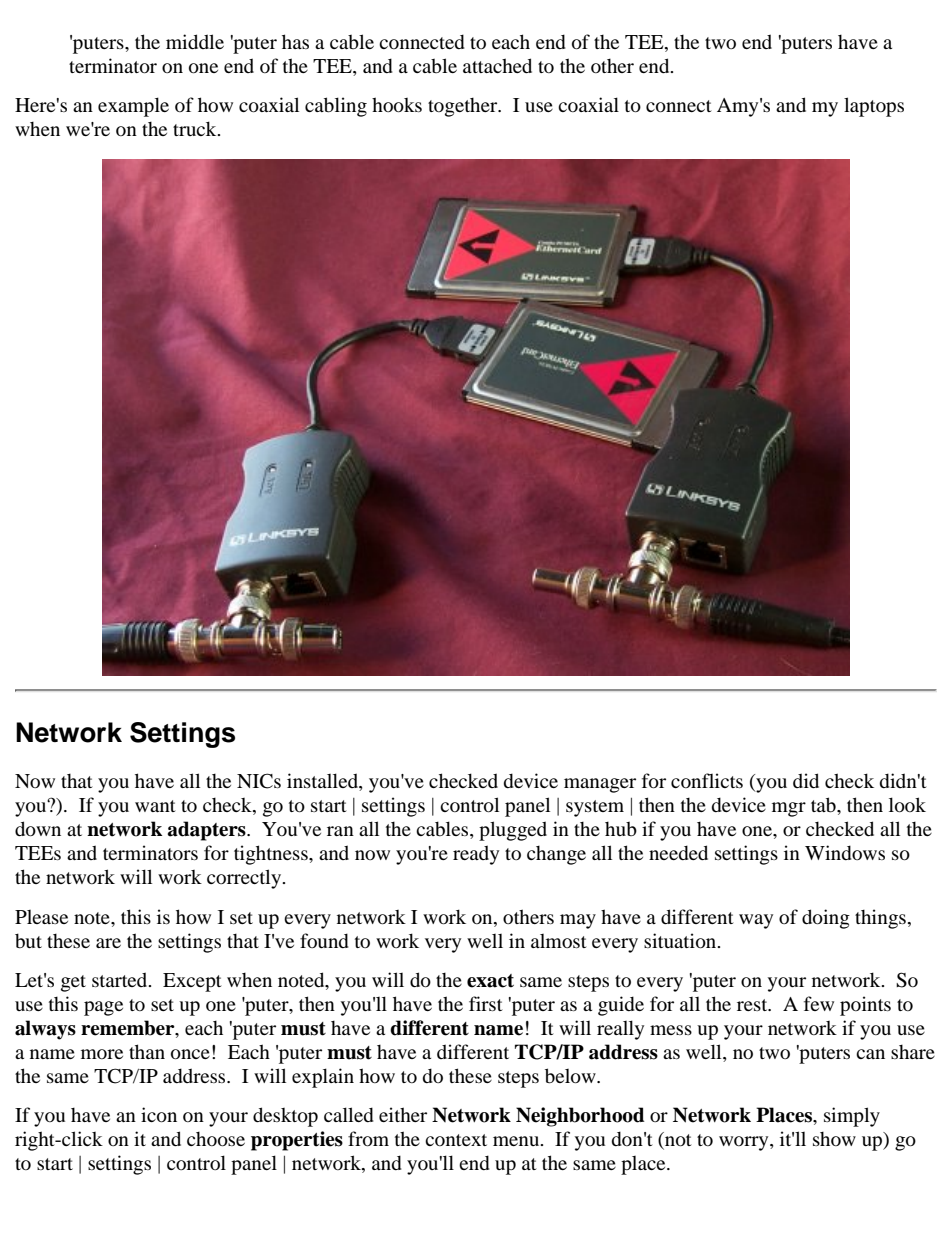 Image resolution: width=952 pixels, height=1233 pixels. Describe the element at coordinates (513, 831) in the screenshot. I see `plugged` at that location.
